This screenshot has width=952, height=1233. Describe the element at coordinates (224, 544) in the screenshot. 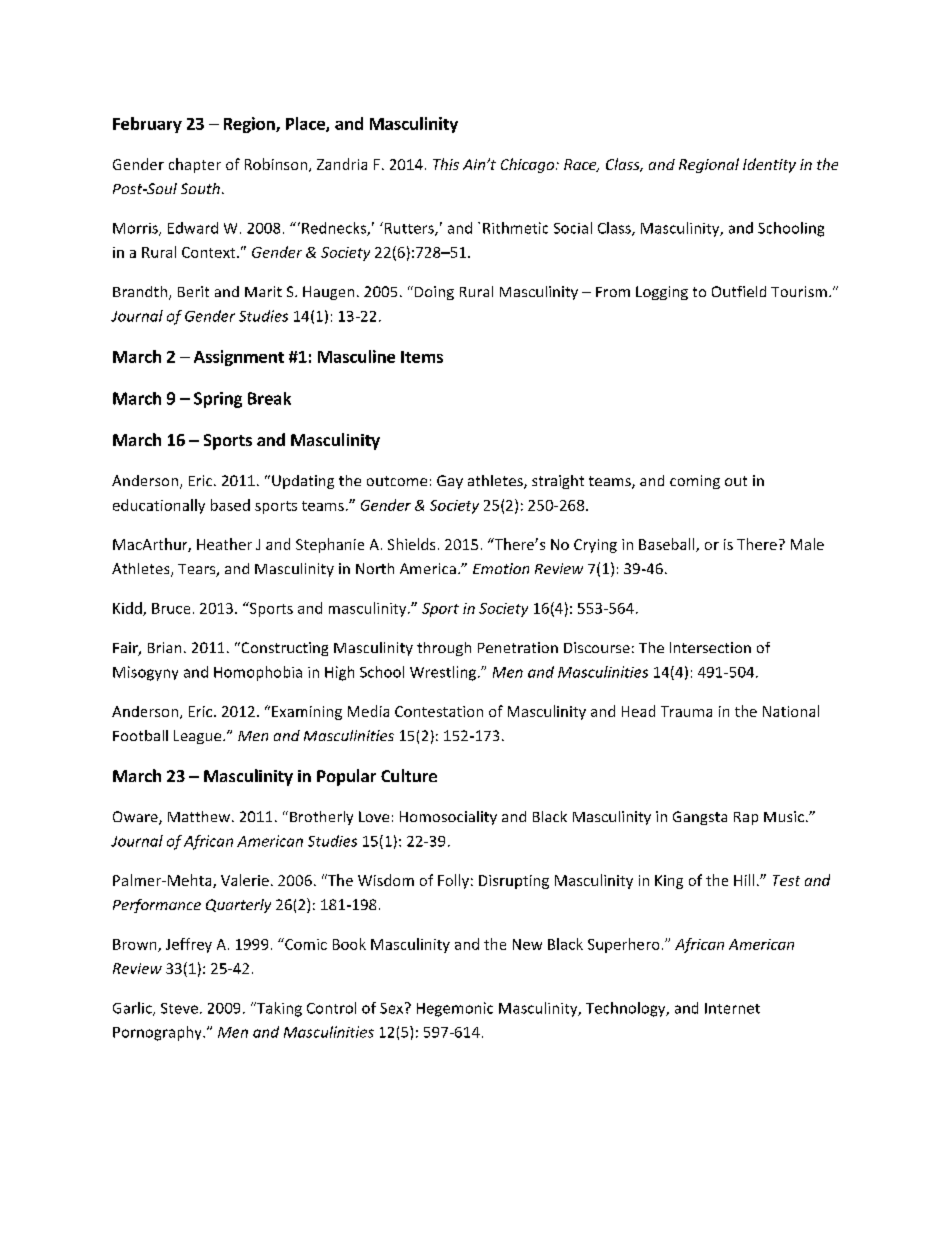

I see `Heather` at that location.
